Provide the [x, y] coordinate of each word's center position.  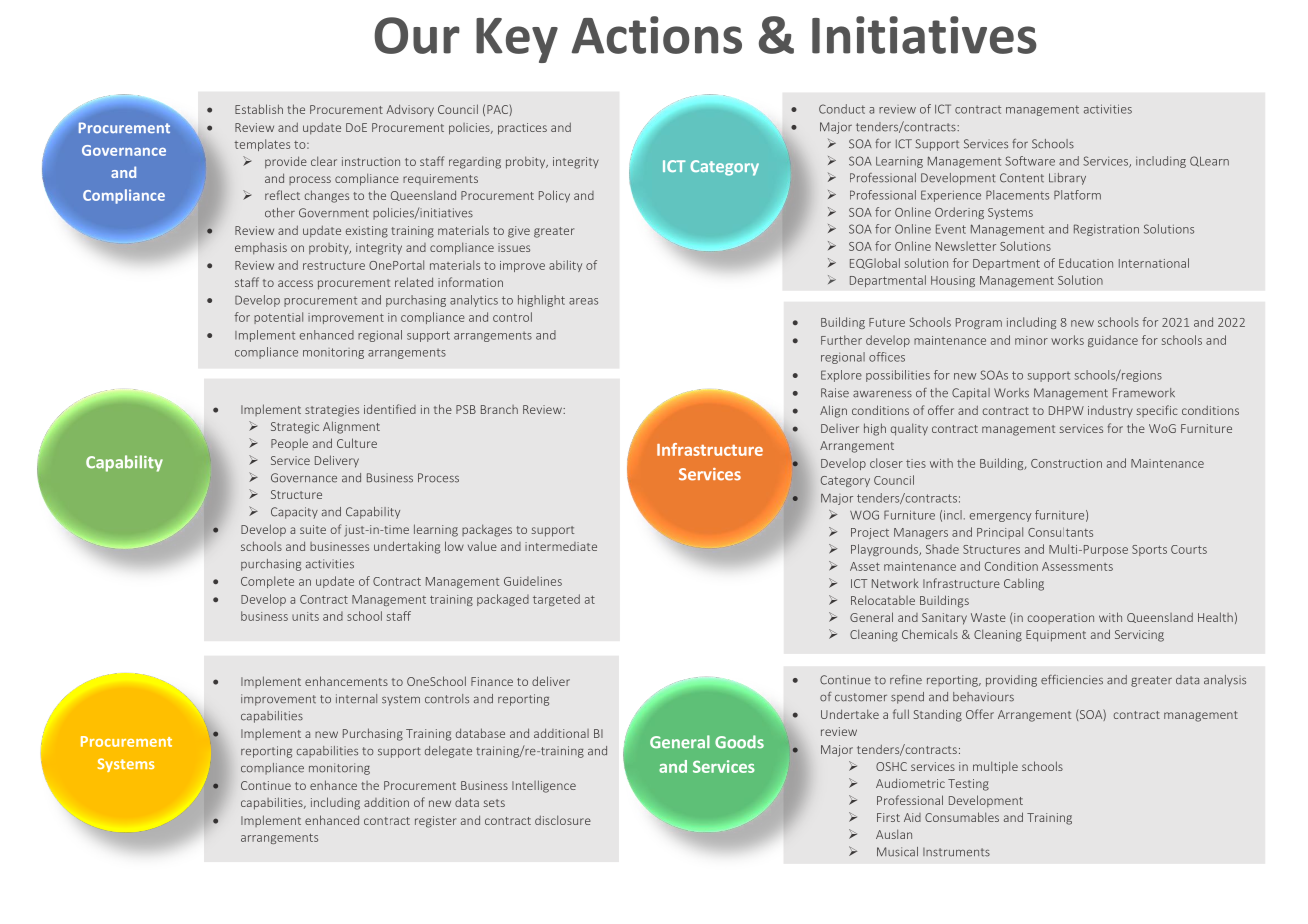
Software [1030, 161]
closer [886, 463]
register [435, 822]
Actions [657, 35]
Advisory [410, 110]
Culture [357, 443]
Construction [1066, 463]
